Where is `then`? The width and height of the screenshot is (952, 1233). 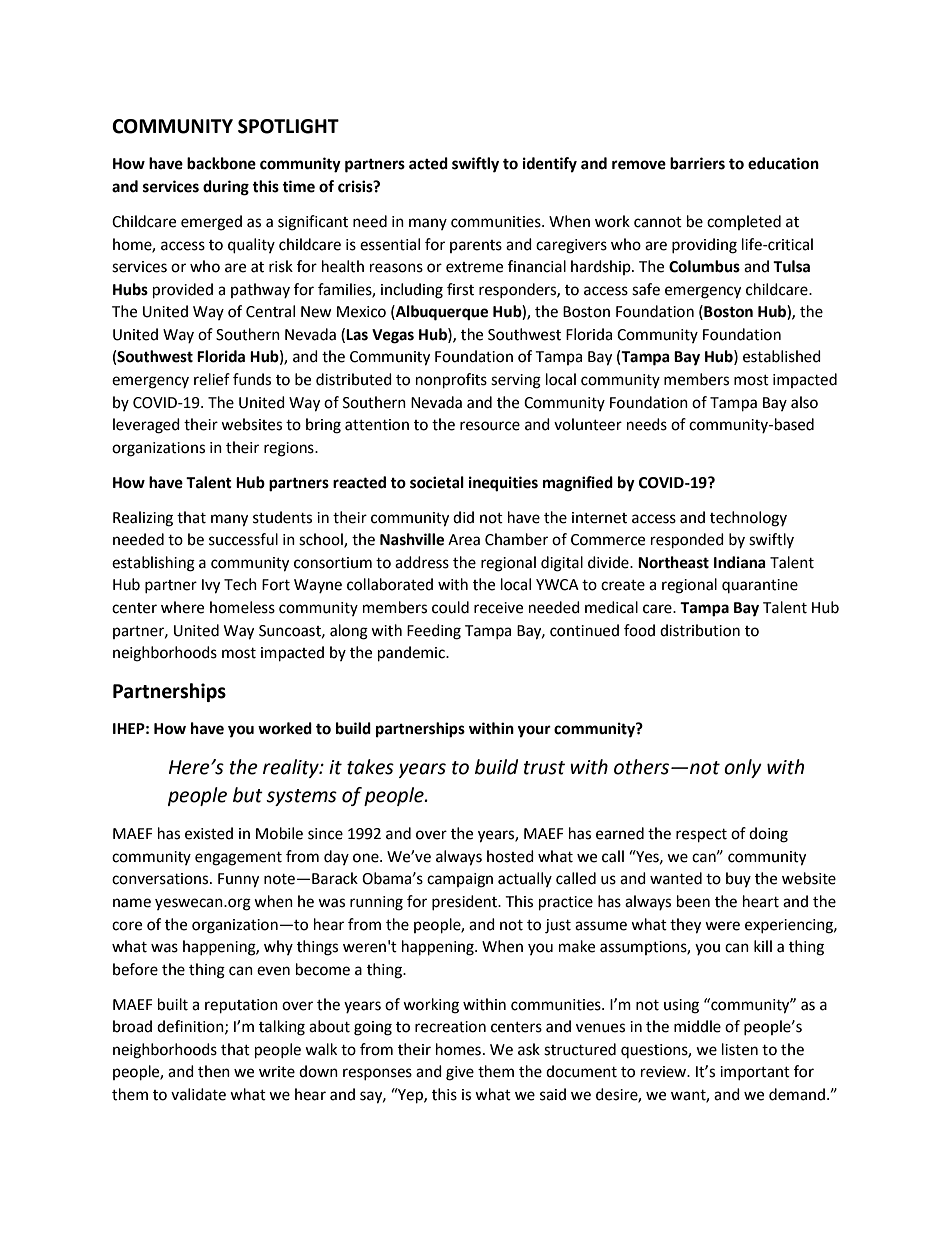
then is located at coordinates (214, 1071).
